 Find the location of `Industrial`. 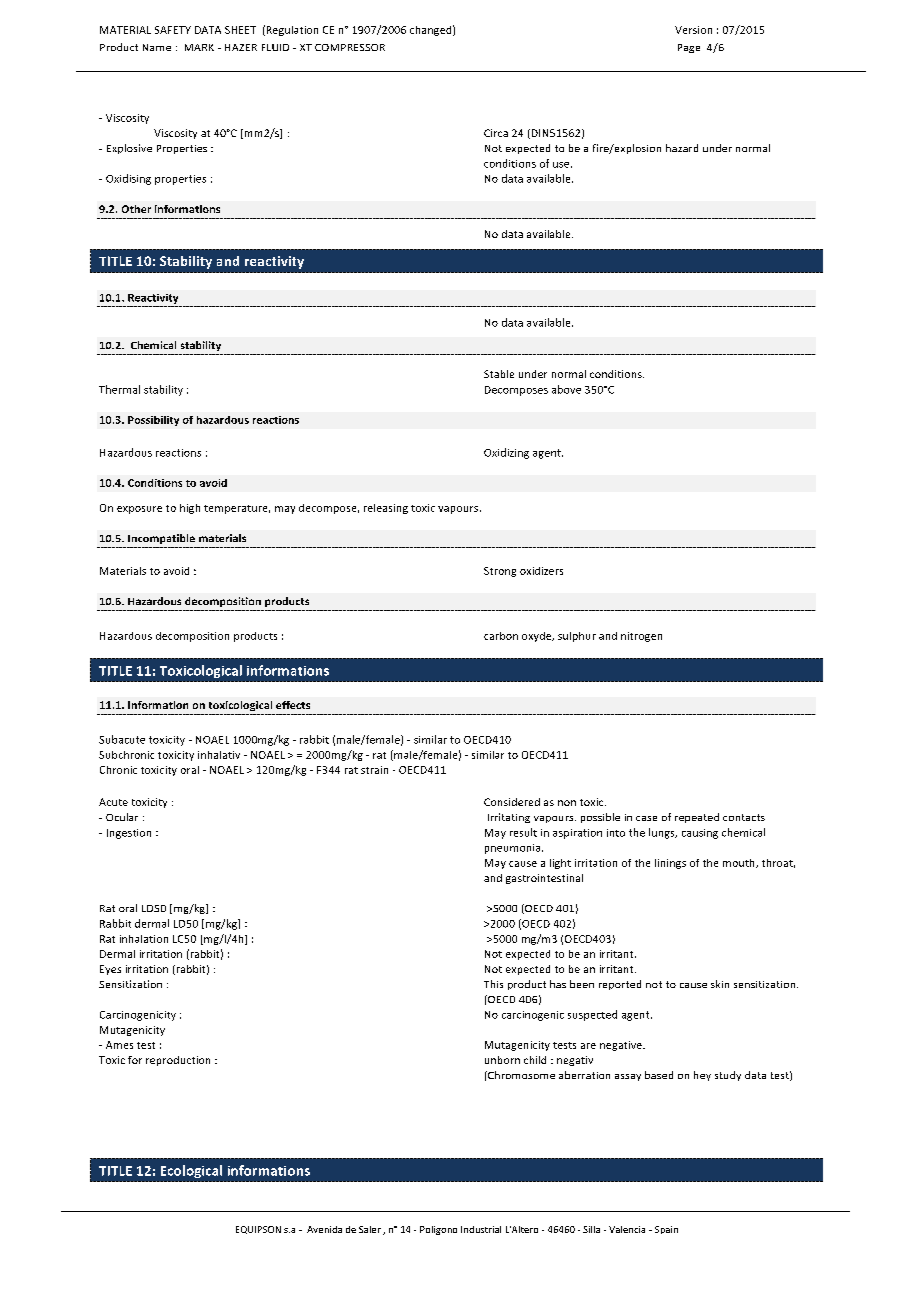

Industrial is located at coordinates (481, 1229).
